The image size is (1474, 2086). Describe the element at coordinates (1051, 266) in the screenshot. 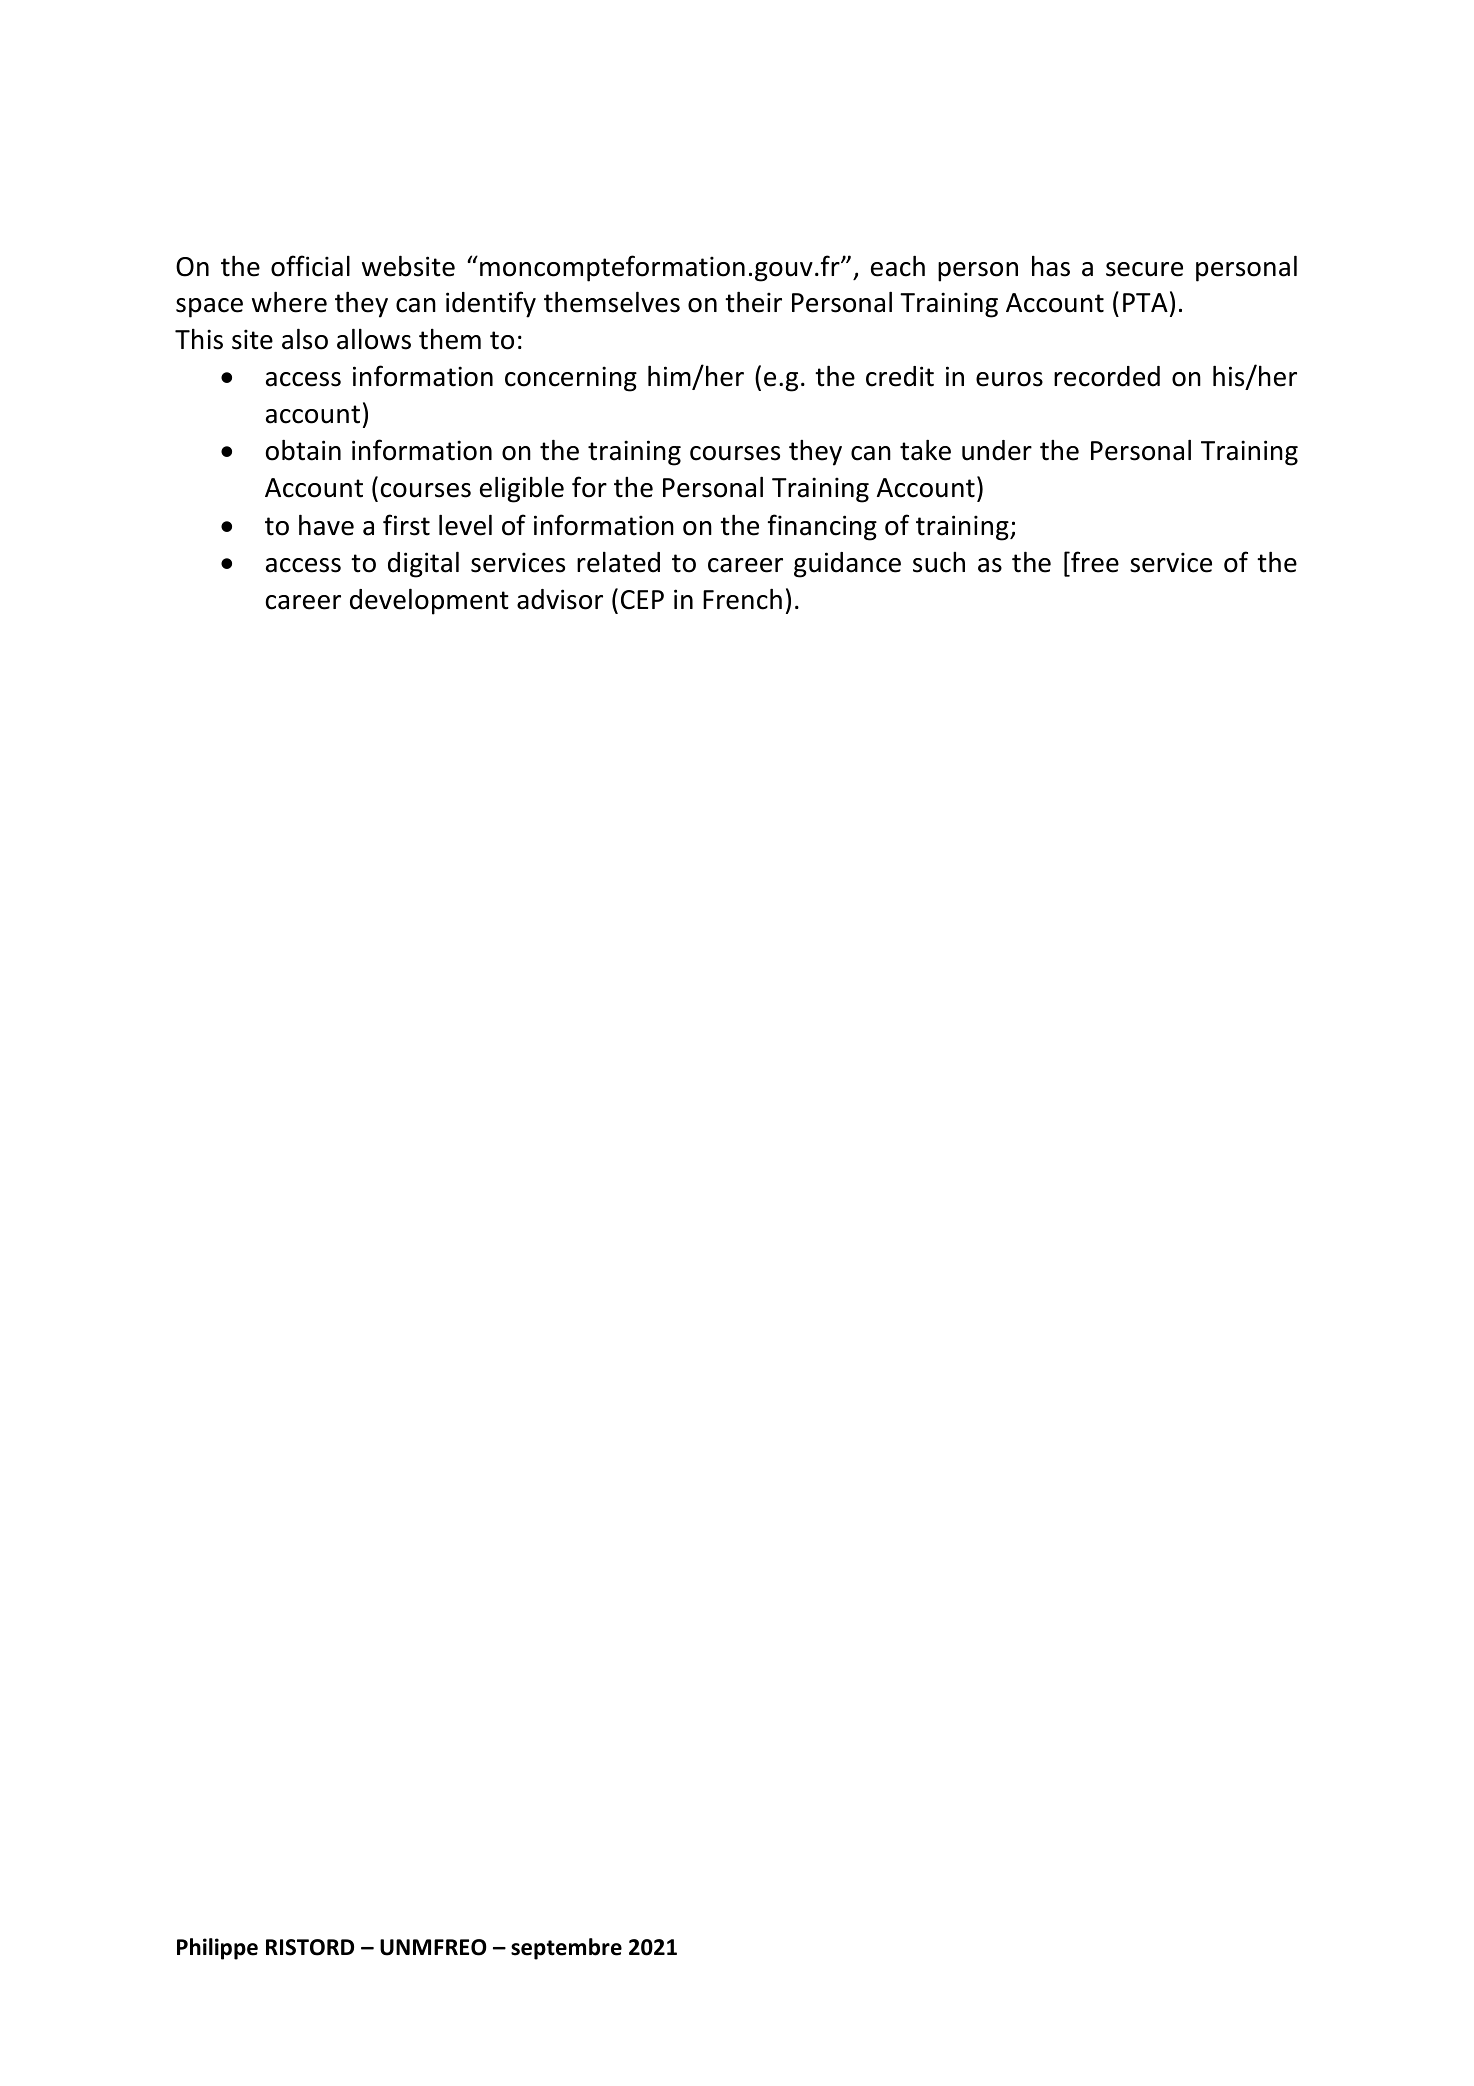

I see `has` at that location.
